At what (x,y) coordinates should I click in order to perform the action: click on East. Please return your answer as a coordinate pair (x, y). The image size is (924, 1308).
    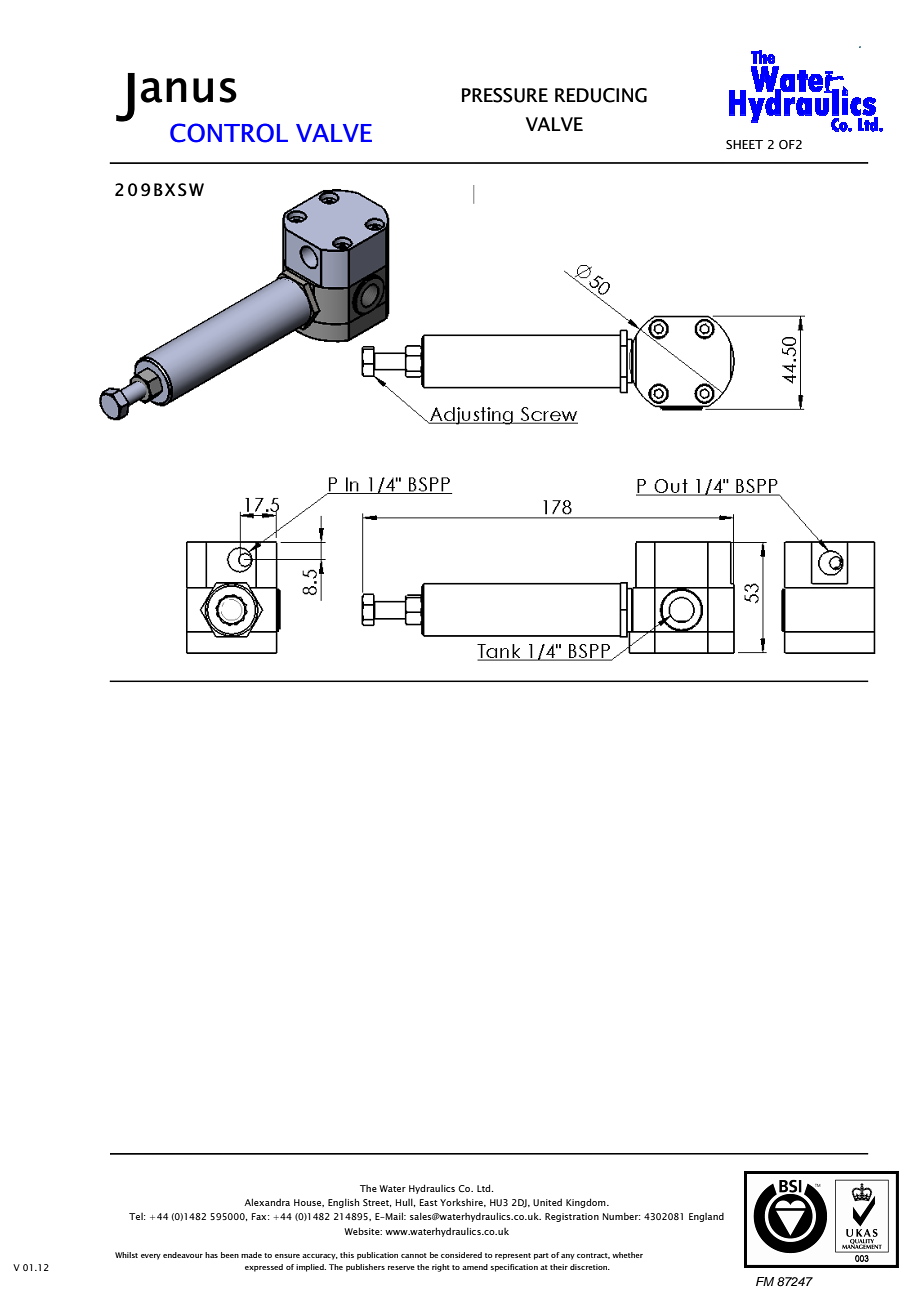
    Looking at the image, I should click on (429, 1202).
